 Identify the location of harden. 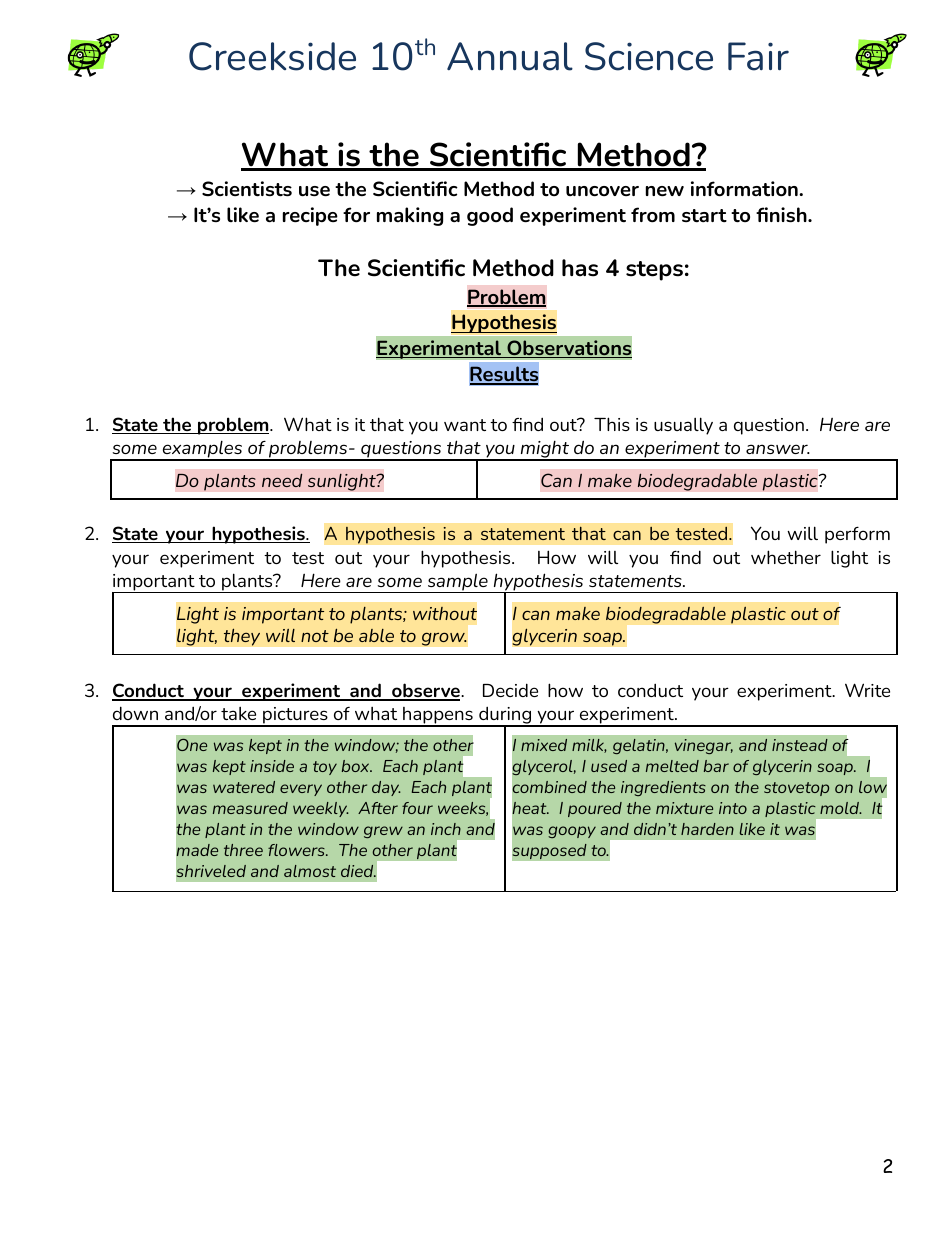
(707, 829).
